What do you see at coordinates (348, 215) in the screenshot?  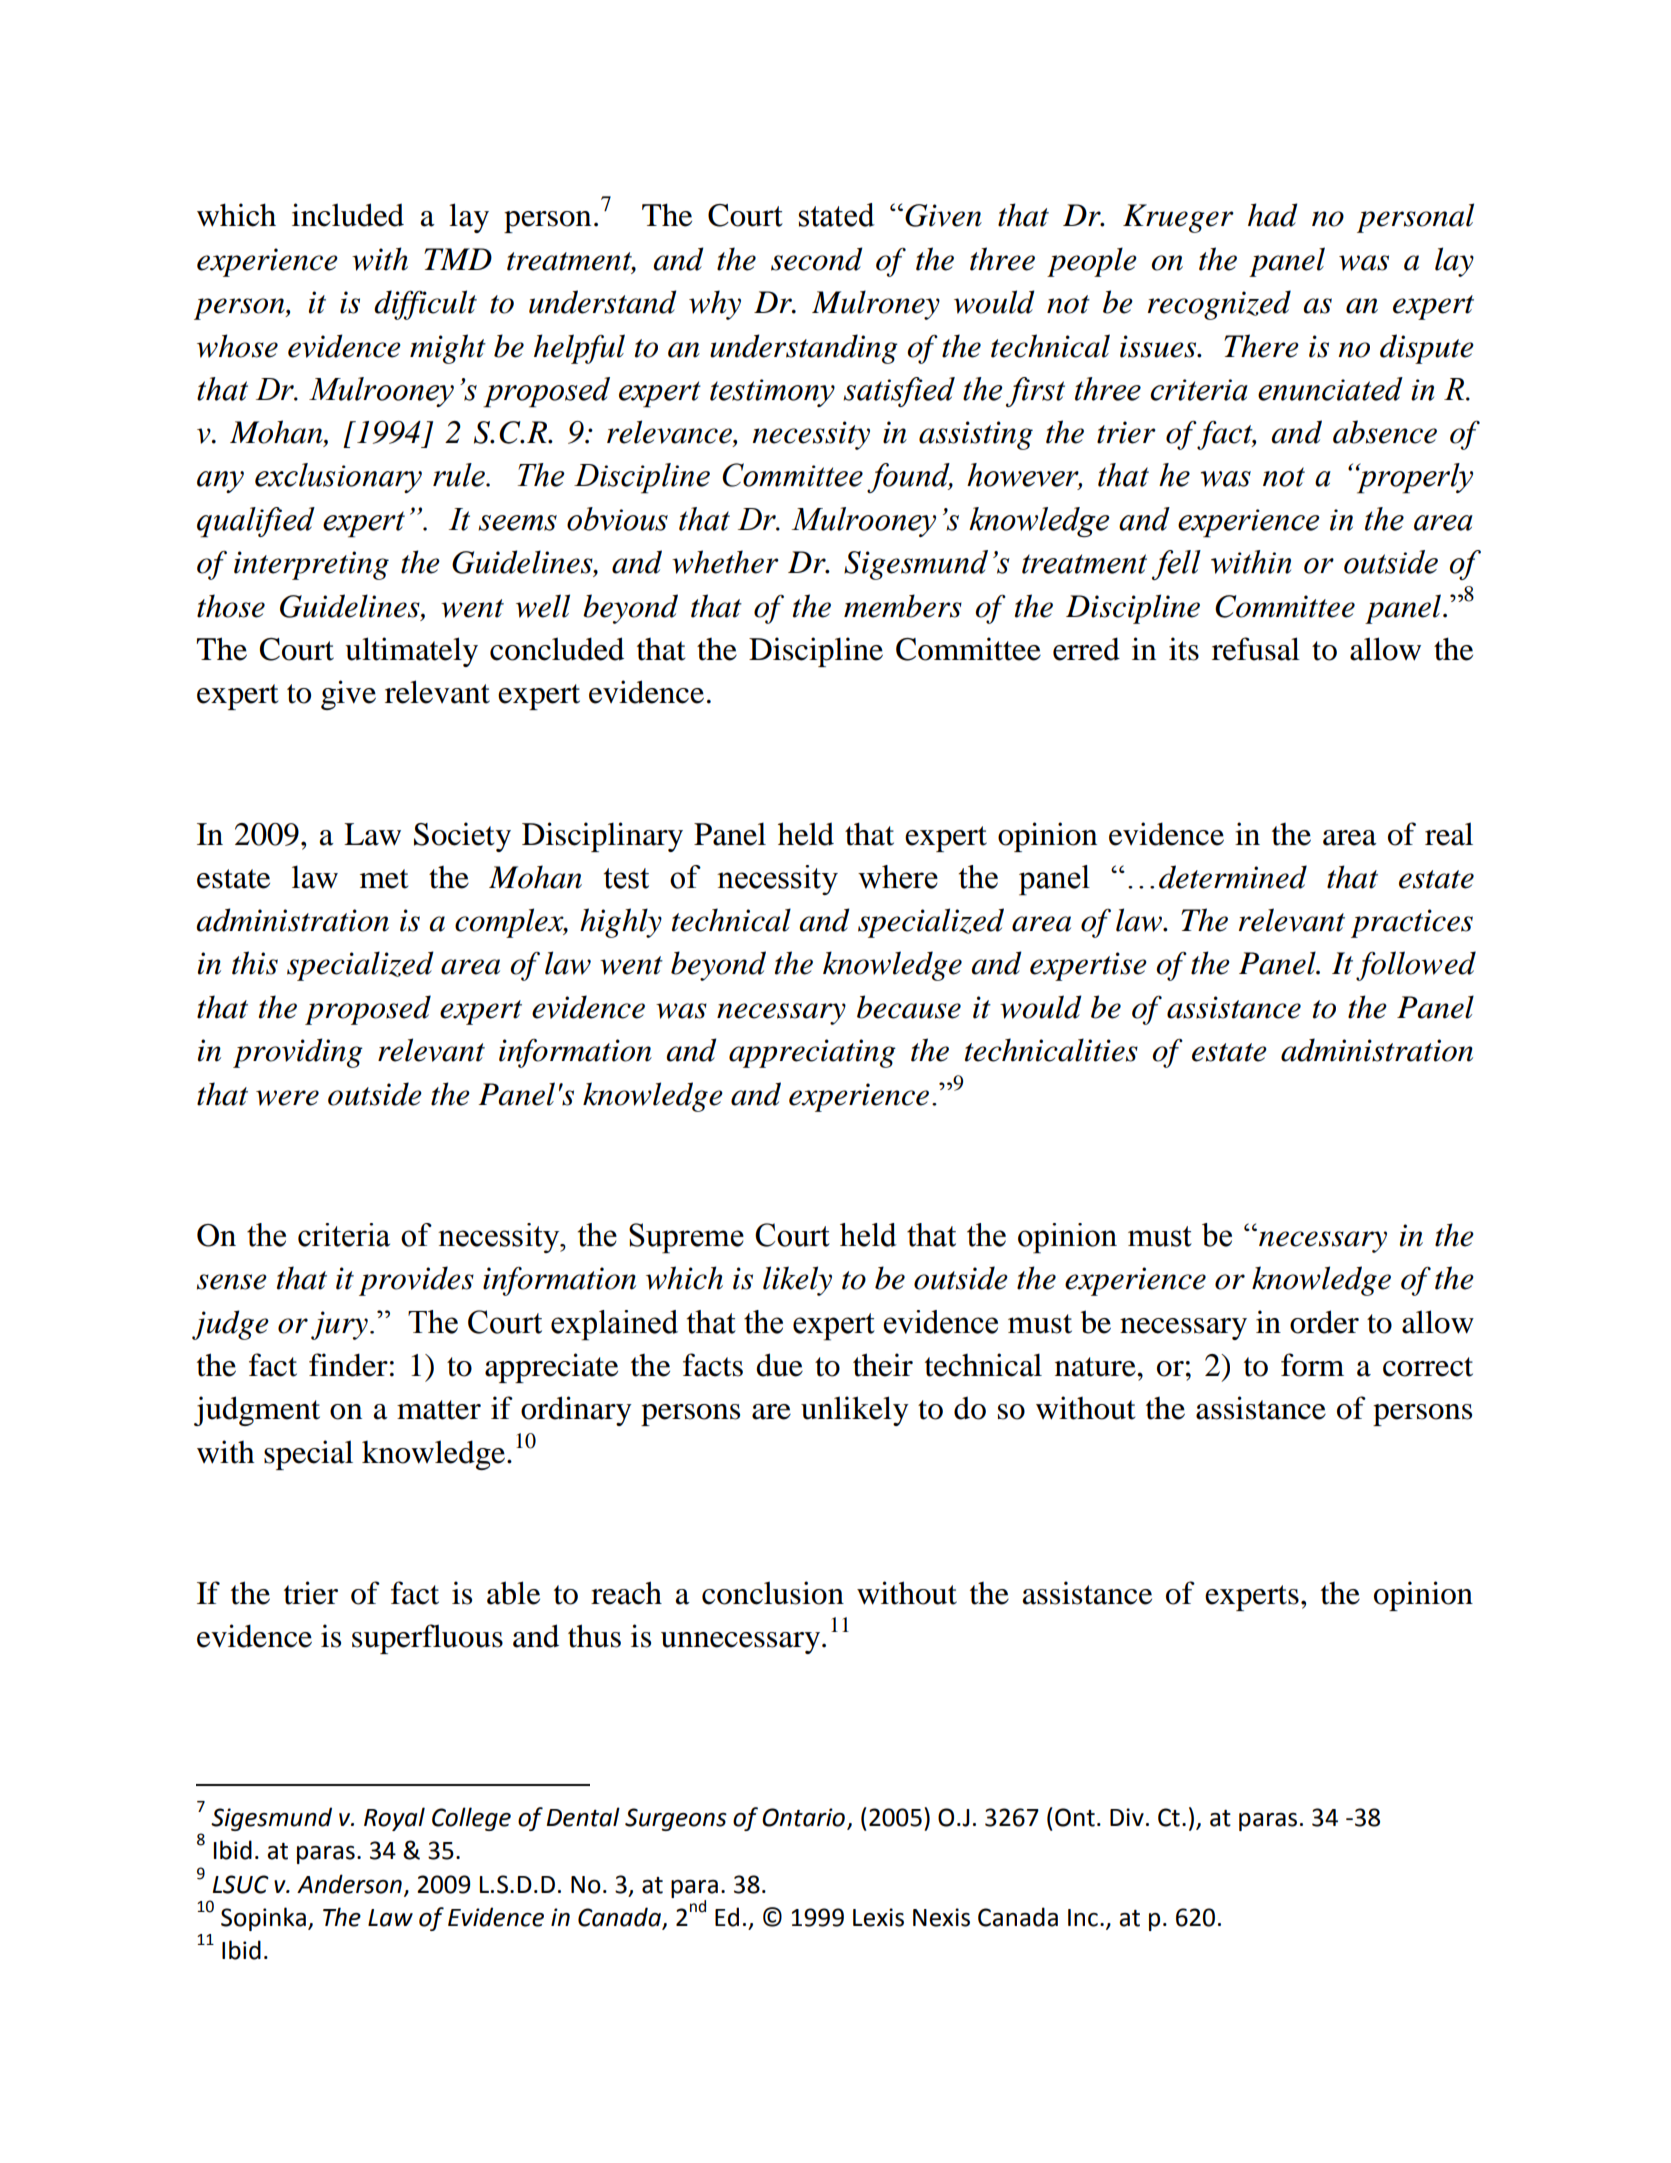 I see `included` at bounding box center [348, 215].
